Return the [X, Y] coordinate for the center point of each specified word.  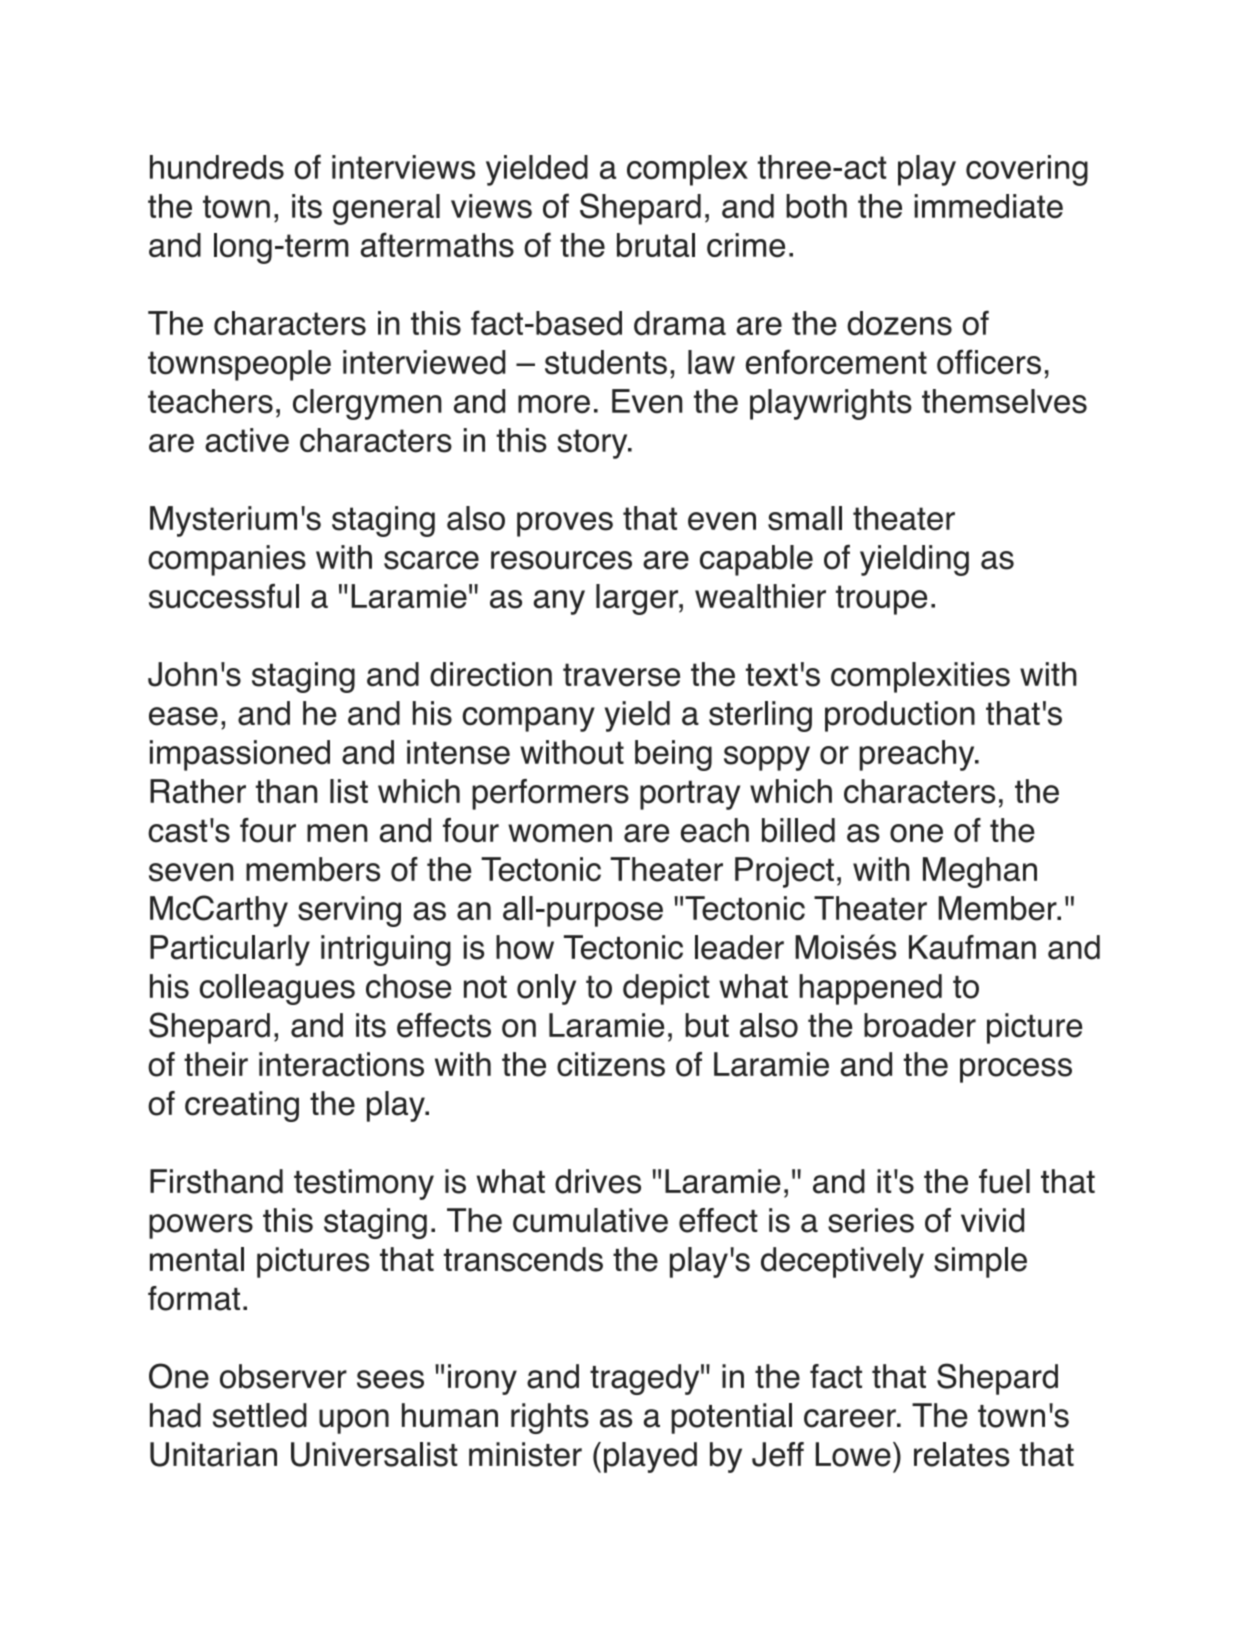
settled [260, 1415]
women [560, 833]
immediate [988, 206]
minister [525, 1454]
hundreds [217, 167]
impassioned [240, 755]
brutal [656, 245]
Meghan [980, 872]
